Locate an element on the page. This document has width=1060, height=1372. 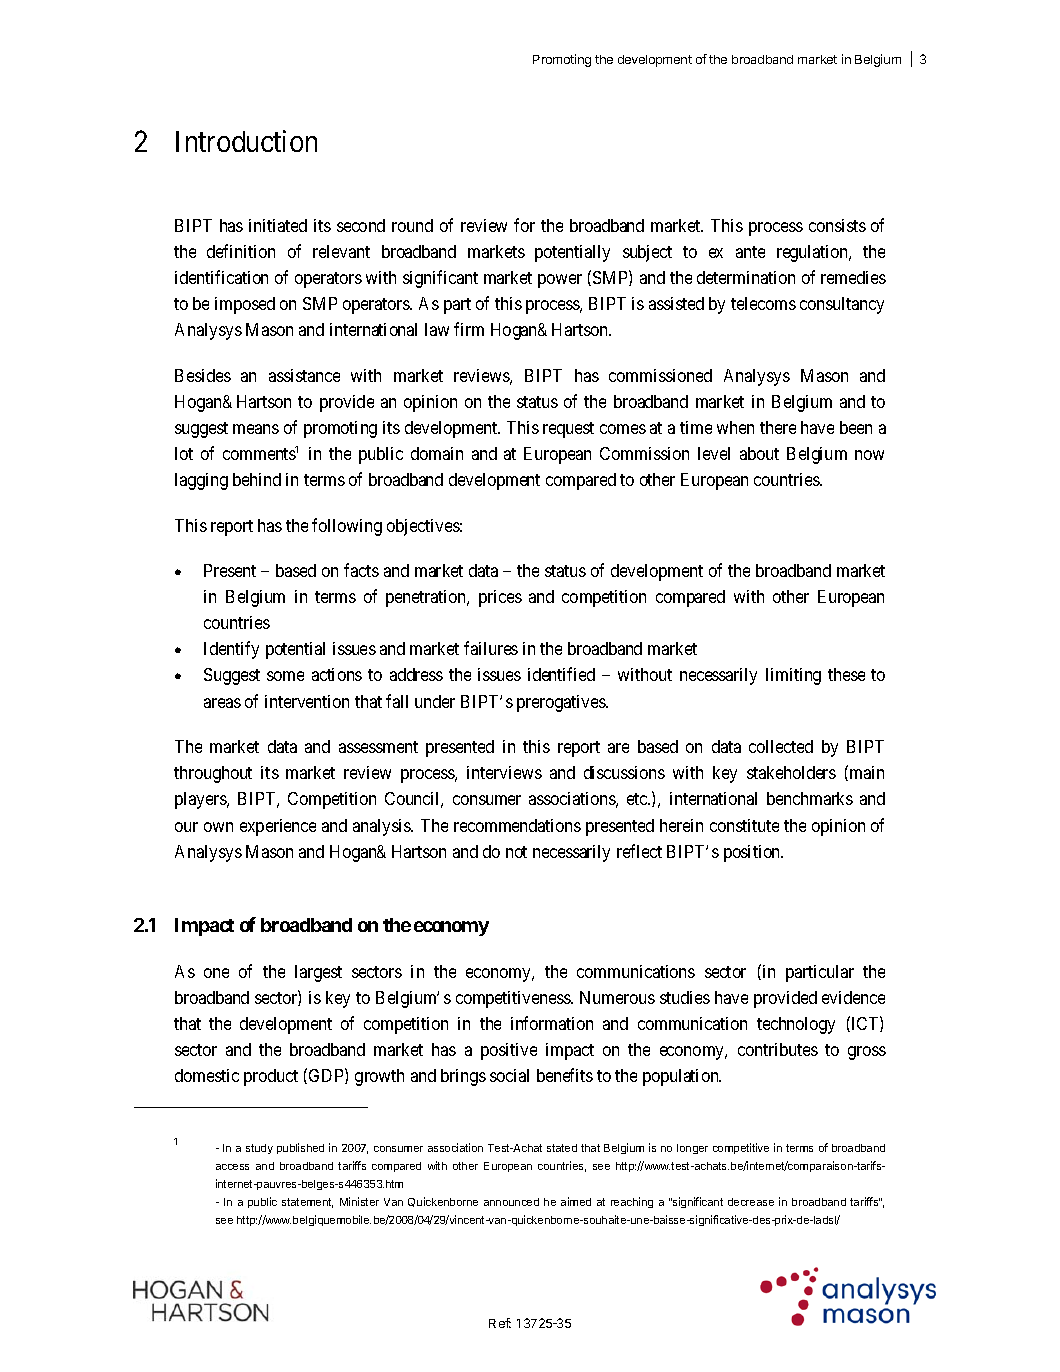
study is located at coordinates (259, 1149).
